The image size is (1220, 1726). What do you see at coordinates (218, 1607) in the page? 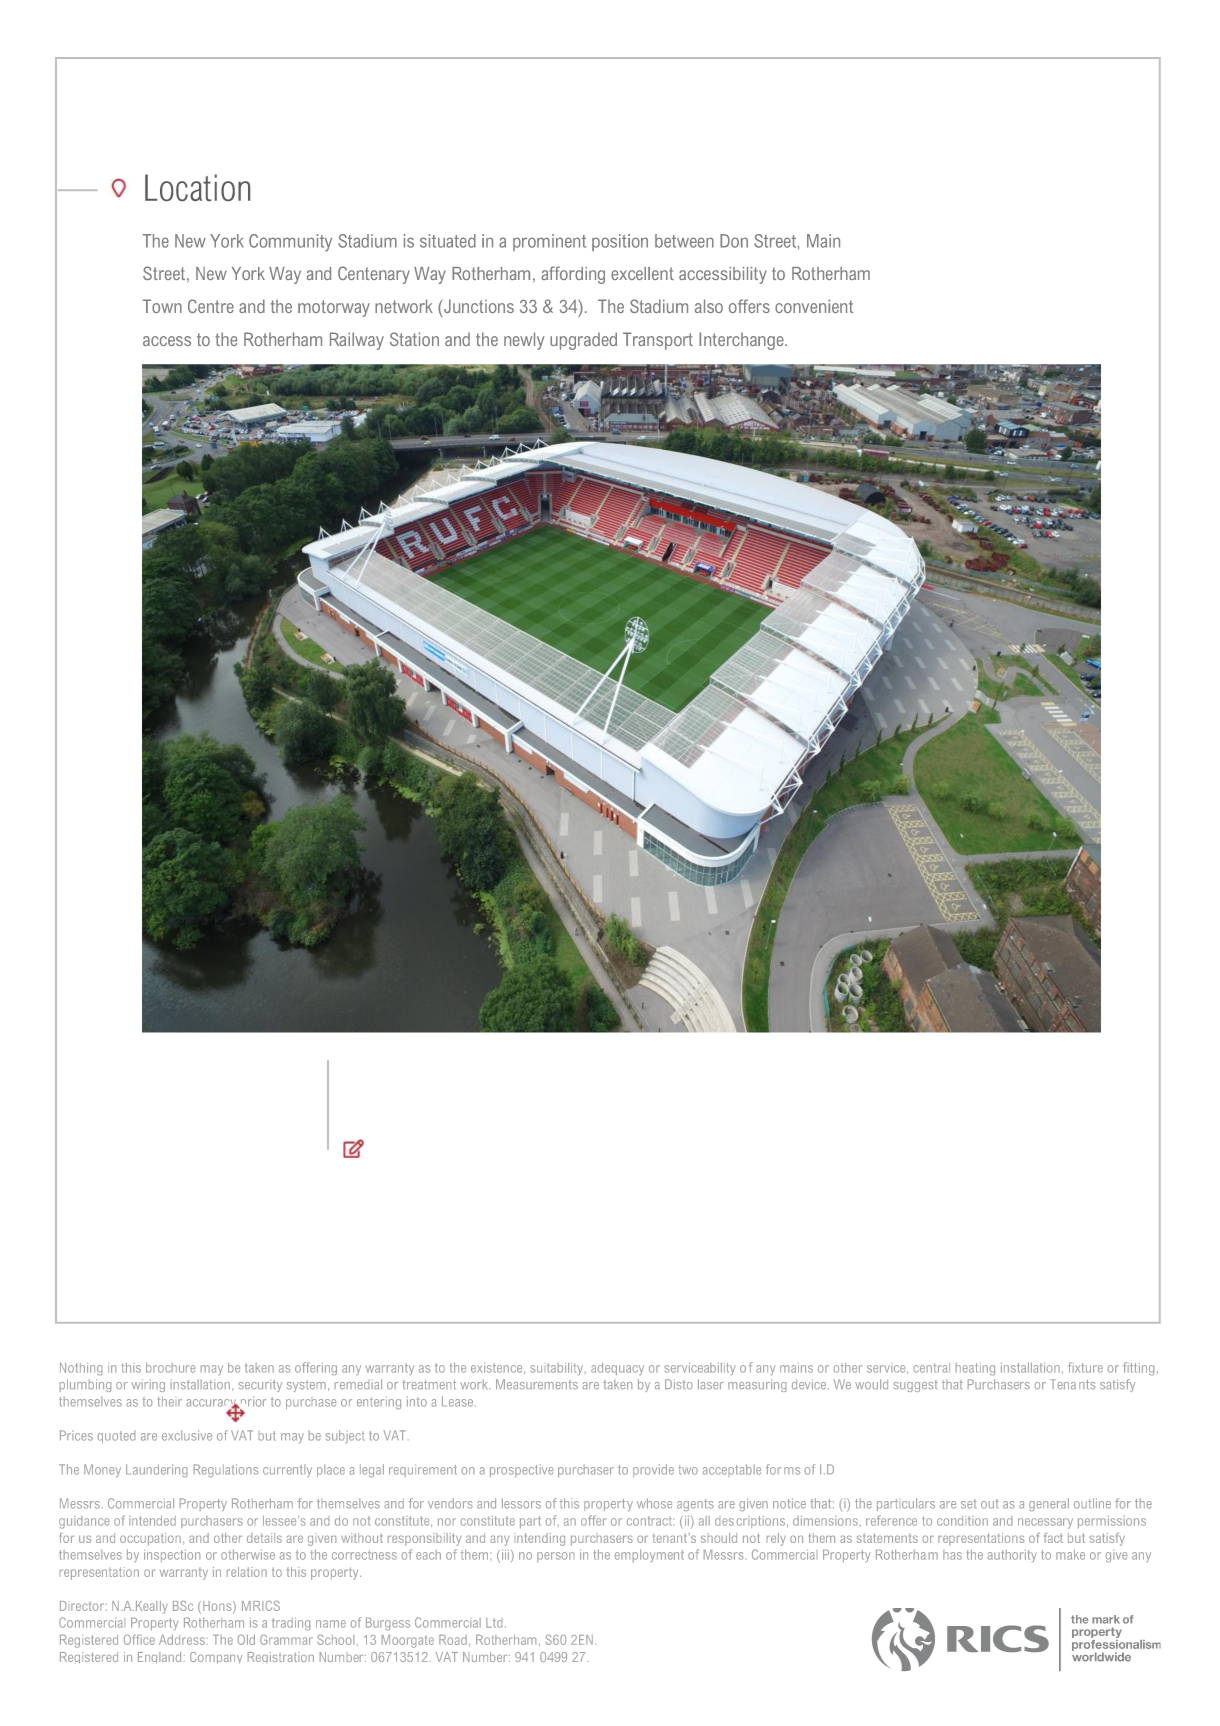
I see `Hons` at bounding box center [218, 1607].
